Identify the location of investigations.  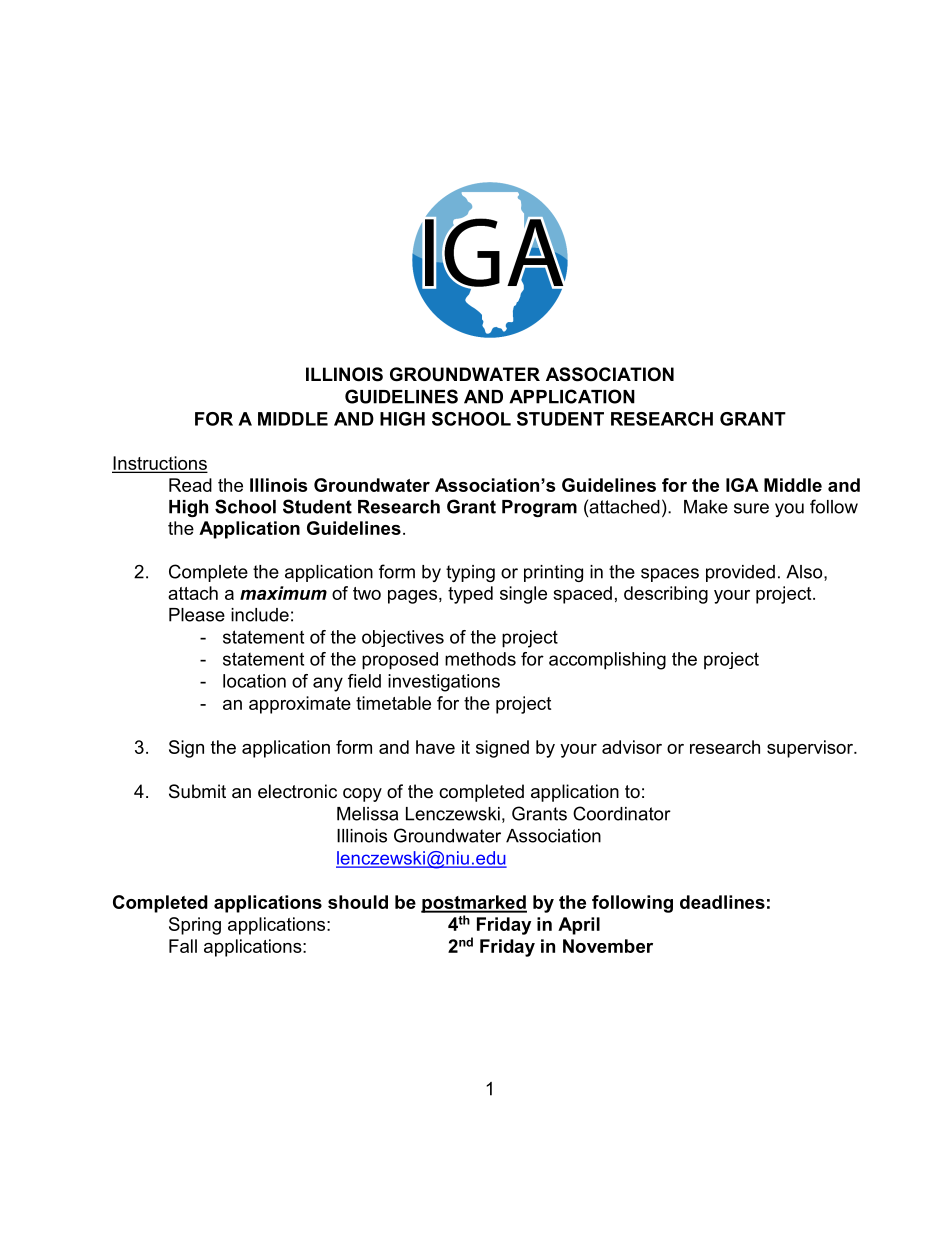
(444, 683).
